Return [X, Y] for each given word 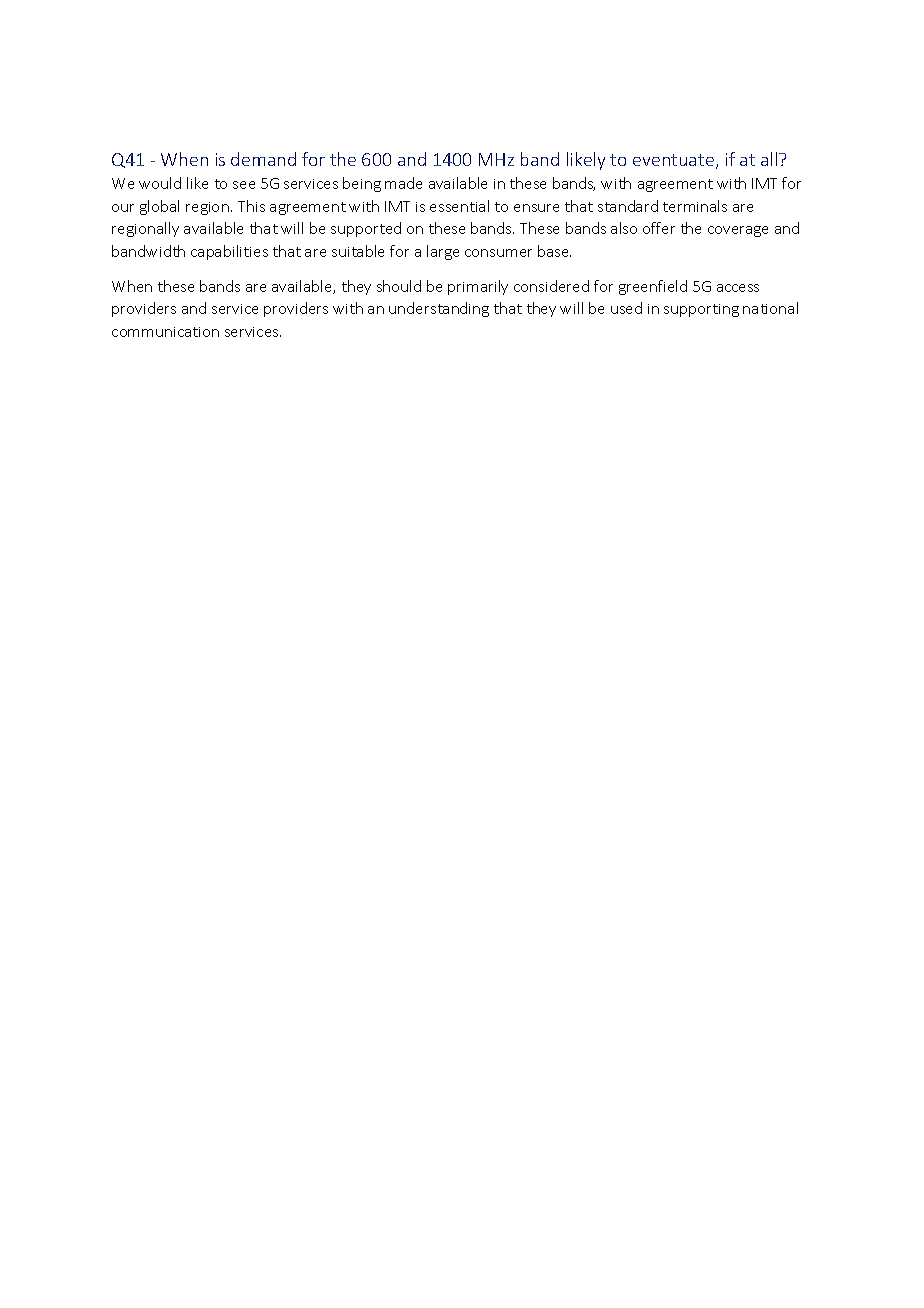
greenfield [653, 287]
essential [459, 206]
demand [263, 159]
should [399, 286]
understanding [439, 309]
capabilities [229, 252]
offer [659, 228]
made [403, 183]
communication [165, 332]
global [159, 207]
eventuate [673, 160]
